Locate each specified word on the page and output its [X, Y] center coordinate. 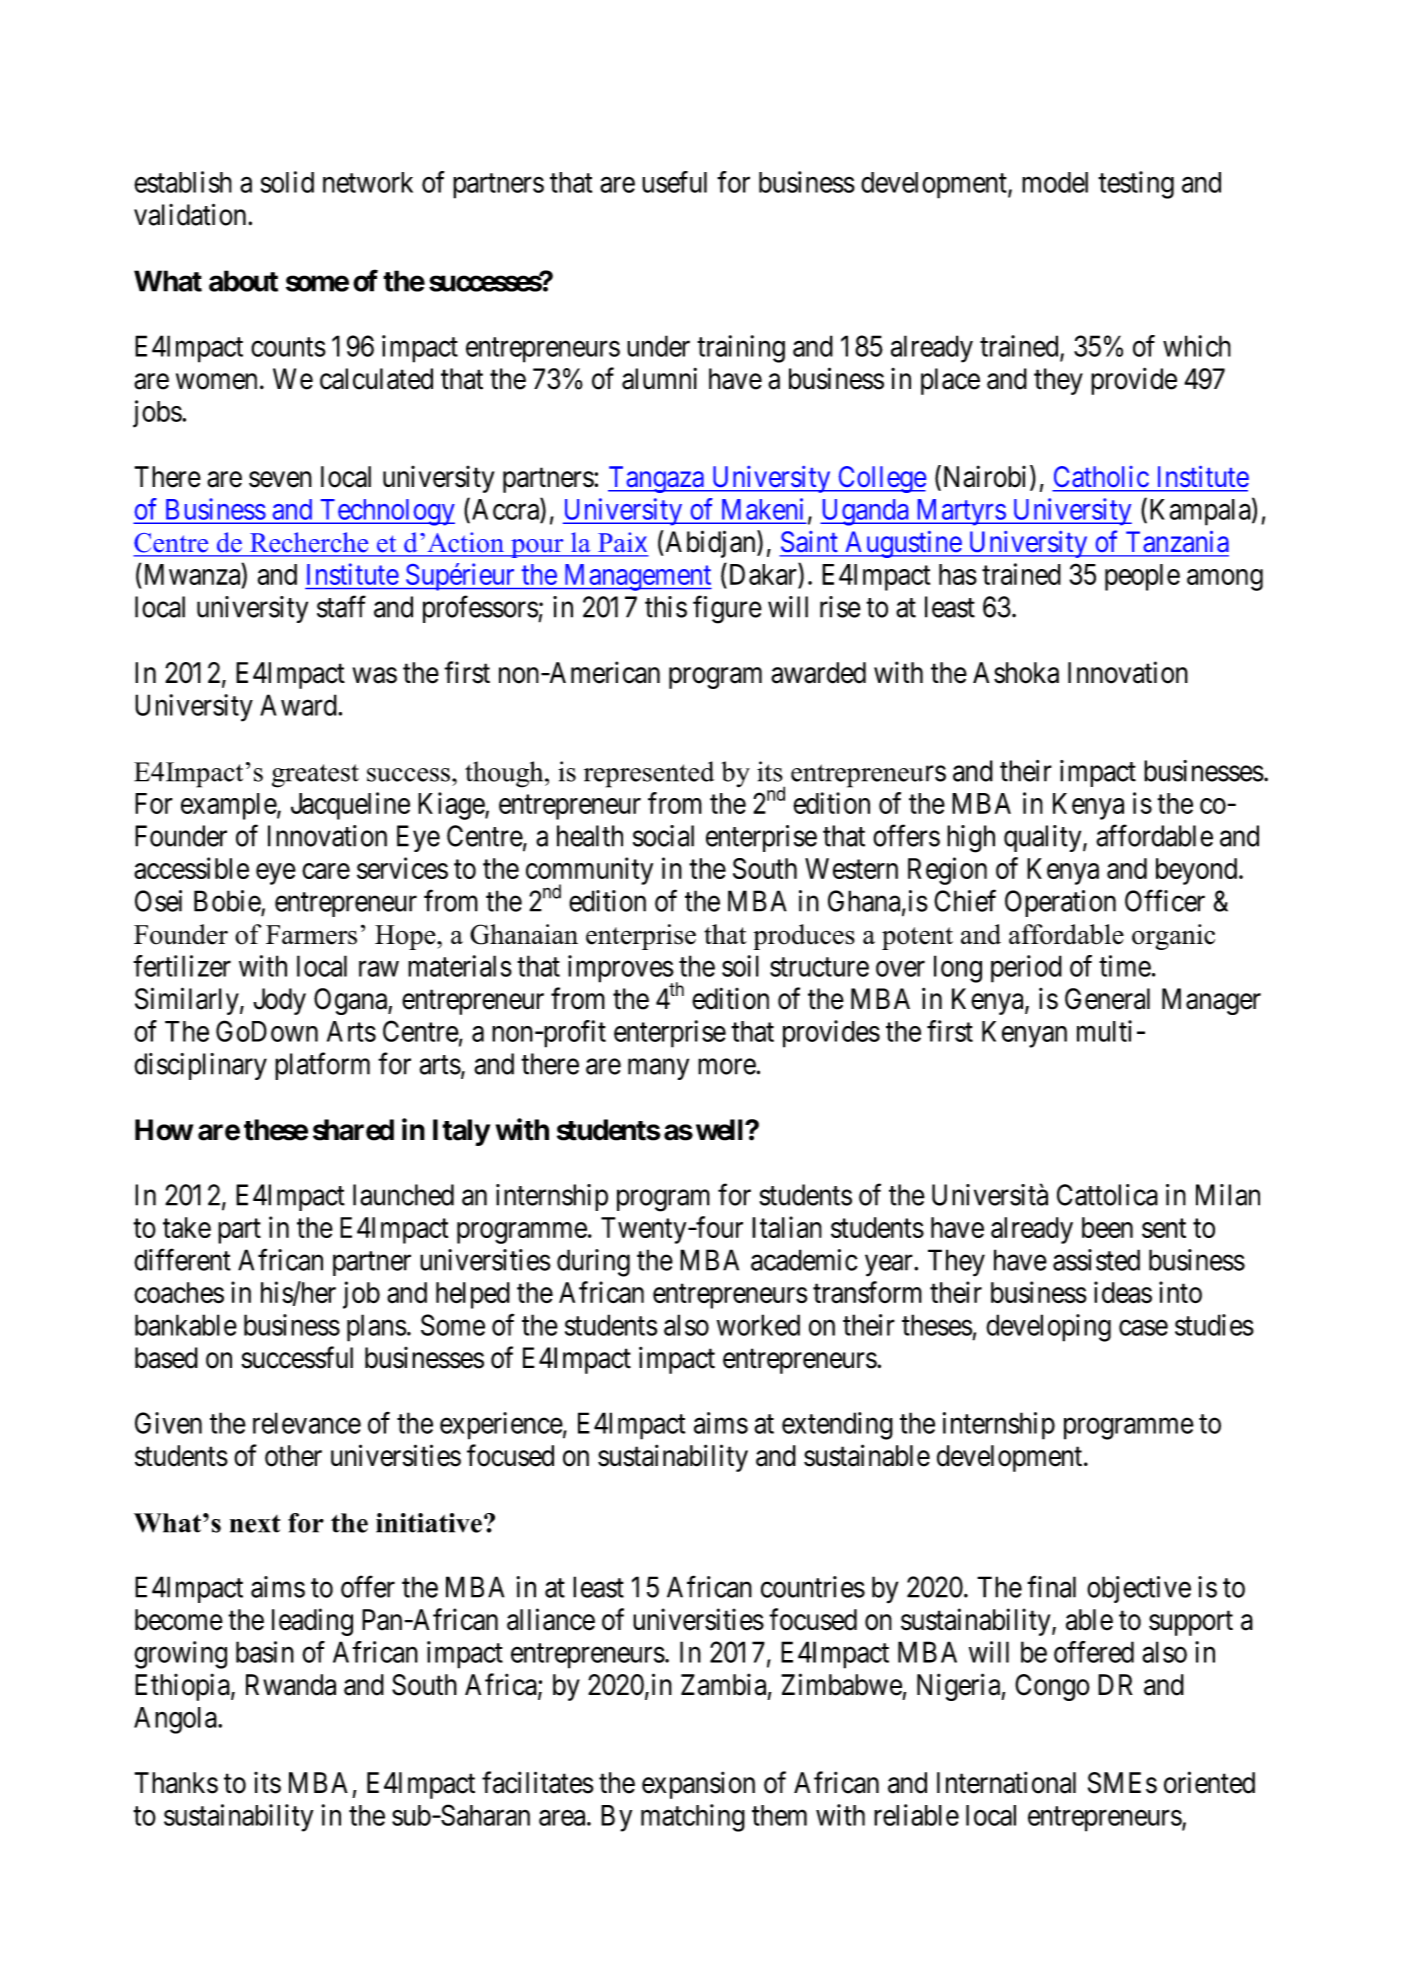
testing [1136, 185]
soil [740, 966]
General [1107, 999]
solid [287, 182]
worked [758, 1325]
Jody [279, 1001]
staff [341, 606]
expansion [698, 1785]
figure [727, 609]
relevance [307, 1423]
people [1142, 577]
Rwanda [291, 1685]
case [1143, 1328]
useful [674, 182]
